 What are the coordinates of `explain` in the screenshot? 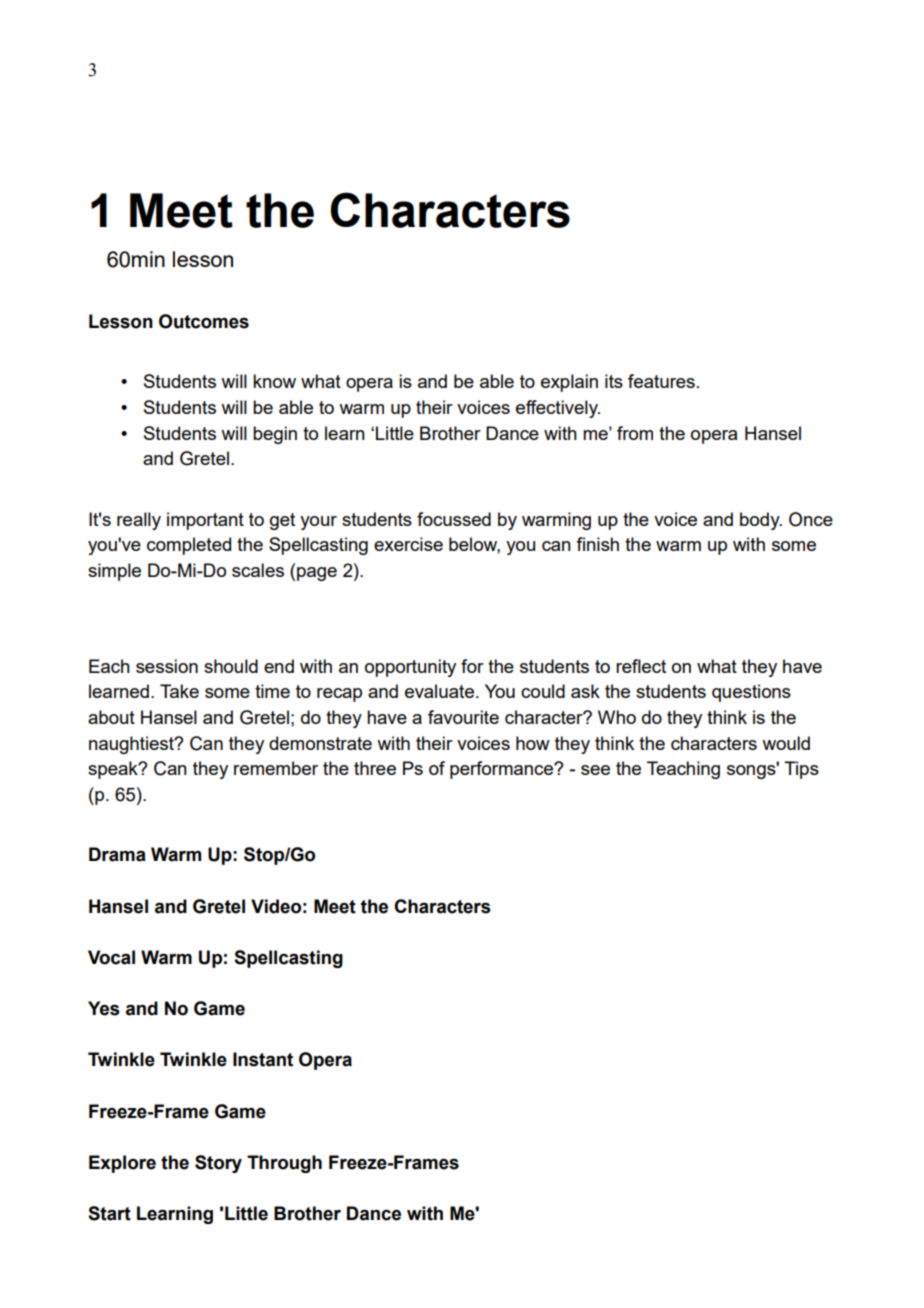 It's located at (569, 383).
